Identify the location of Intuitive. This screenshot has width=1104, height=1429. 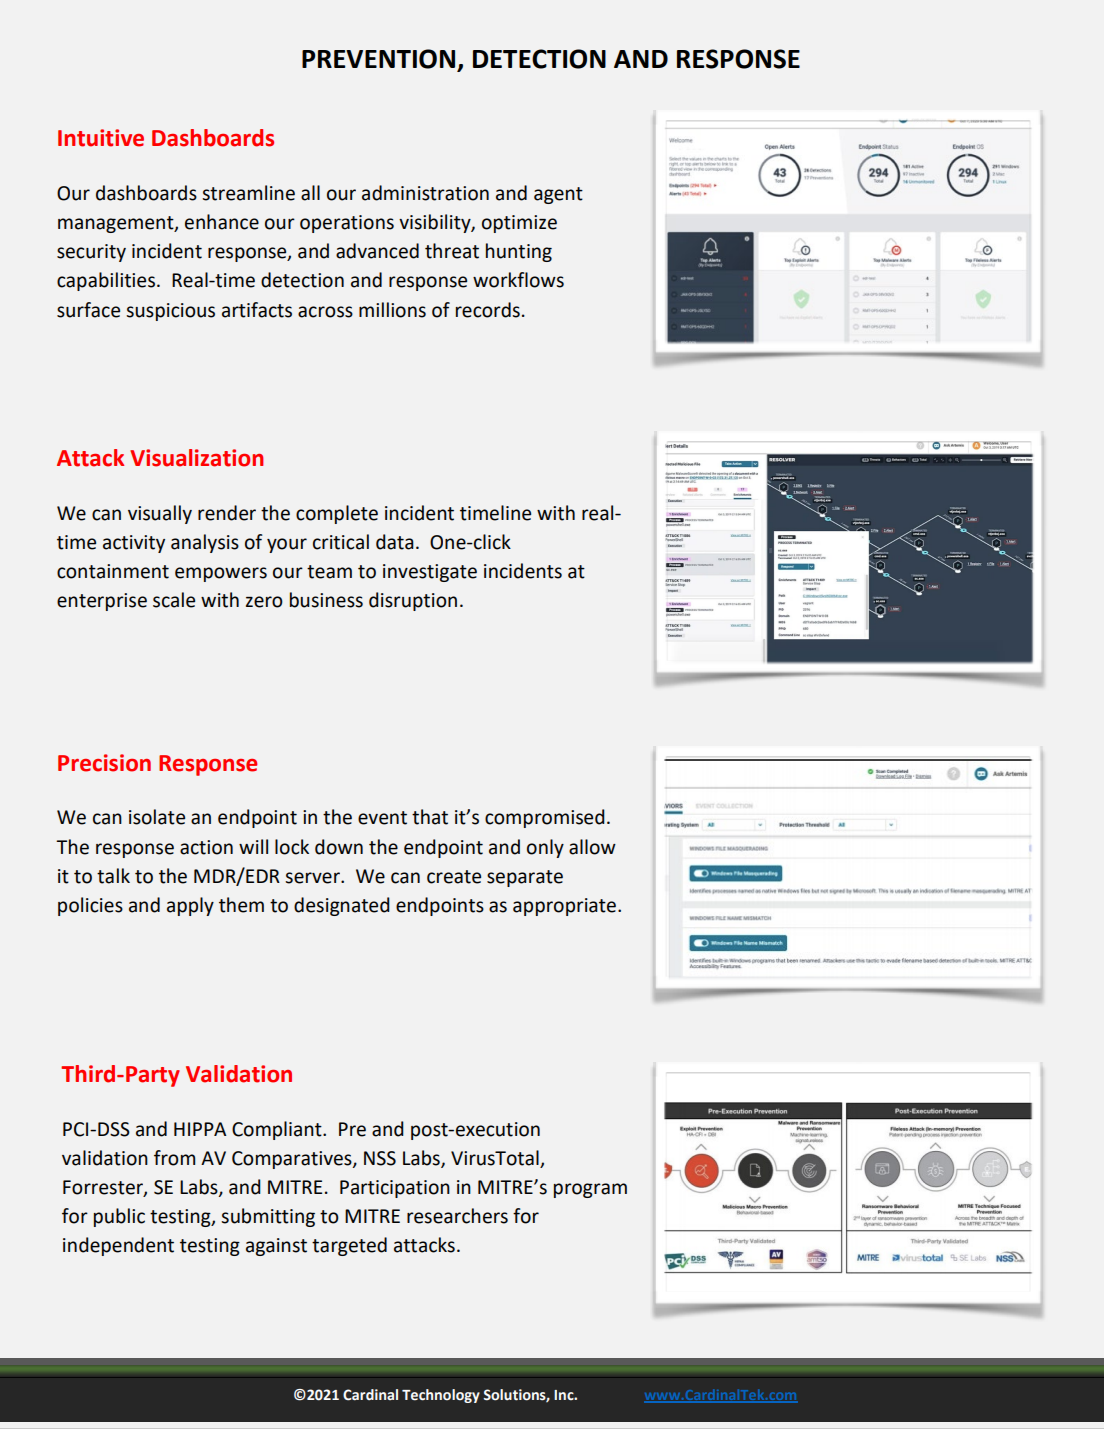
(101, 138).
